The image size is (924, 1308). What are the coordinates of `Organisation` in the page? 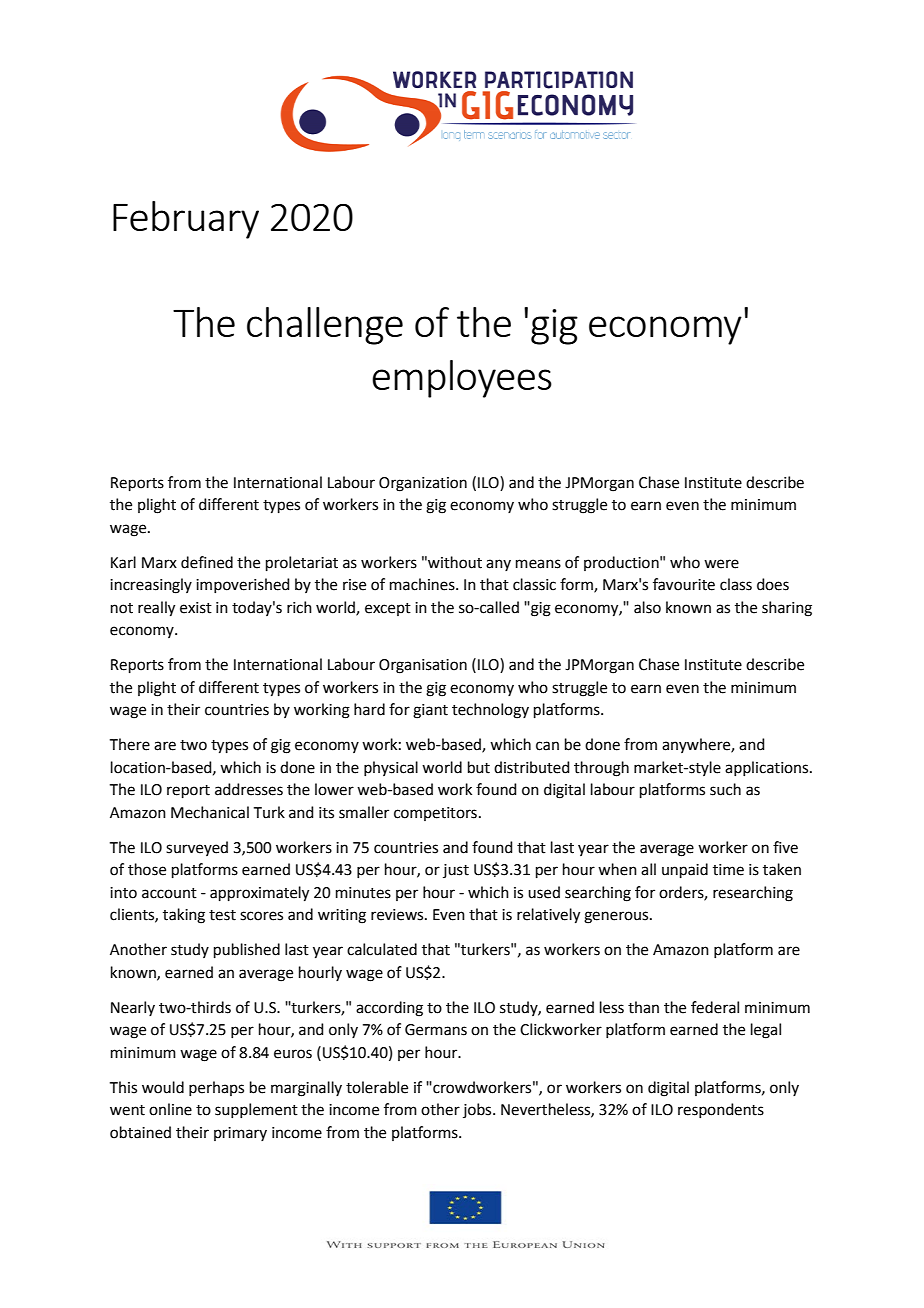 It's located at (423, 666).
